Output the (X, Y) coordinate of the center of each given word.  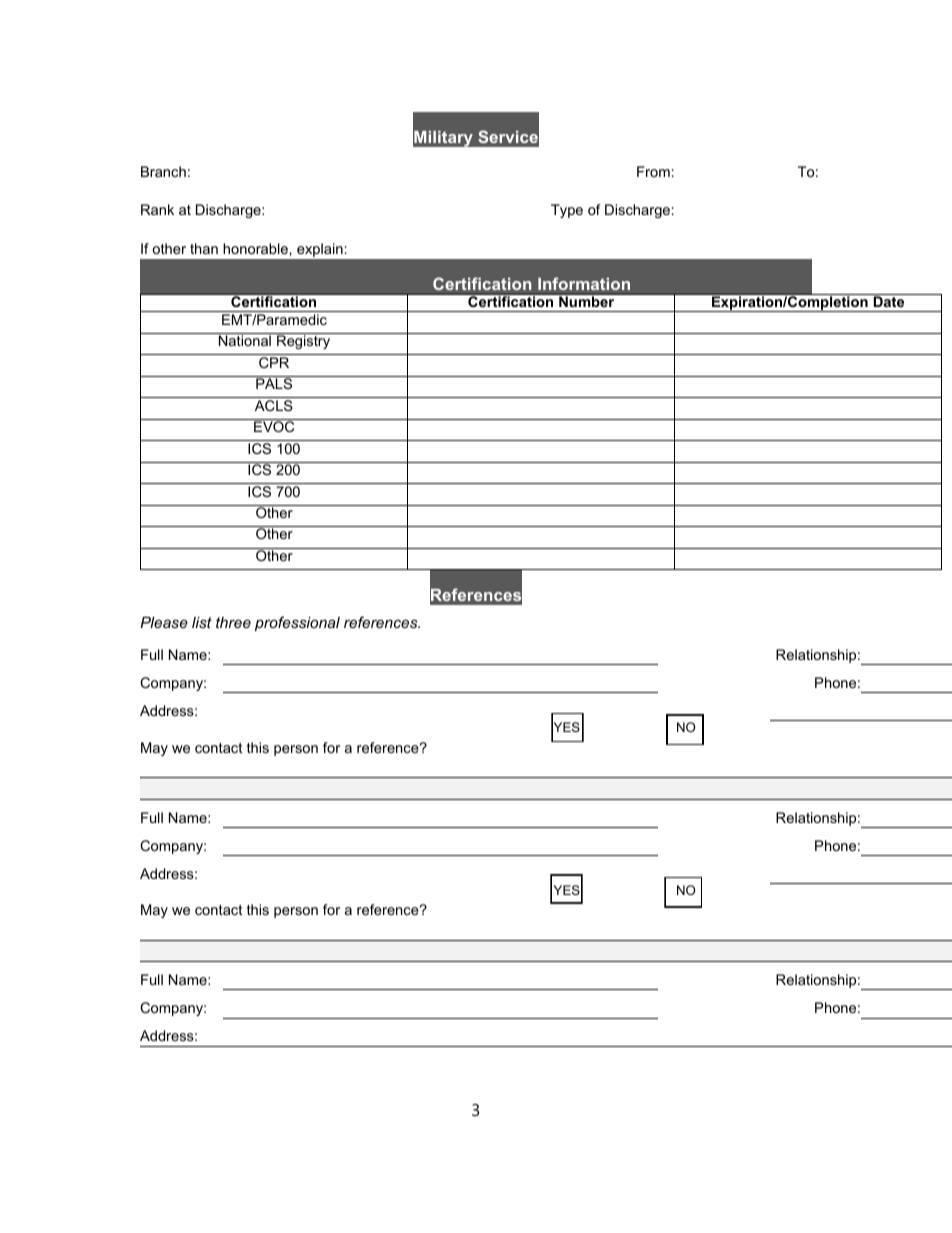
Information (584, 283)
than (204, 248)
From (653, 171)
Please (164, 622)
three (233, 622)
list (202, 622)
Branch (163, 171)
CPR (274, 362)
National (245, 340)
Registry (303, 342)
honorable (255, 248)
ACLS (274, 405)
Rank (157, 209)
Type (567, 211)
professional (297, 623)
